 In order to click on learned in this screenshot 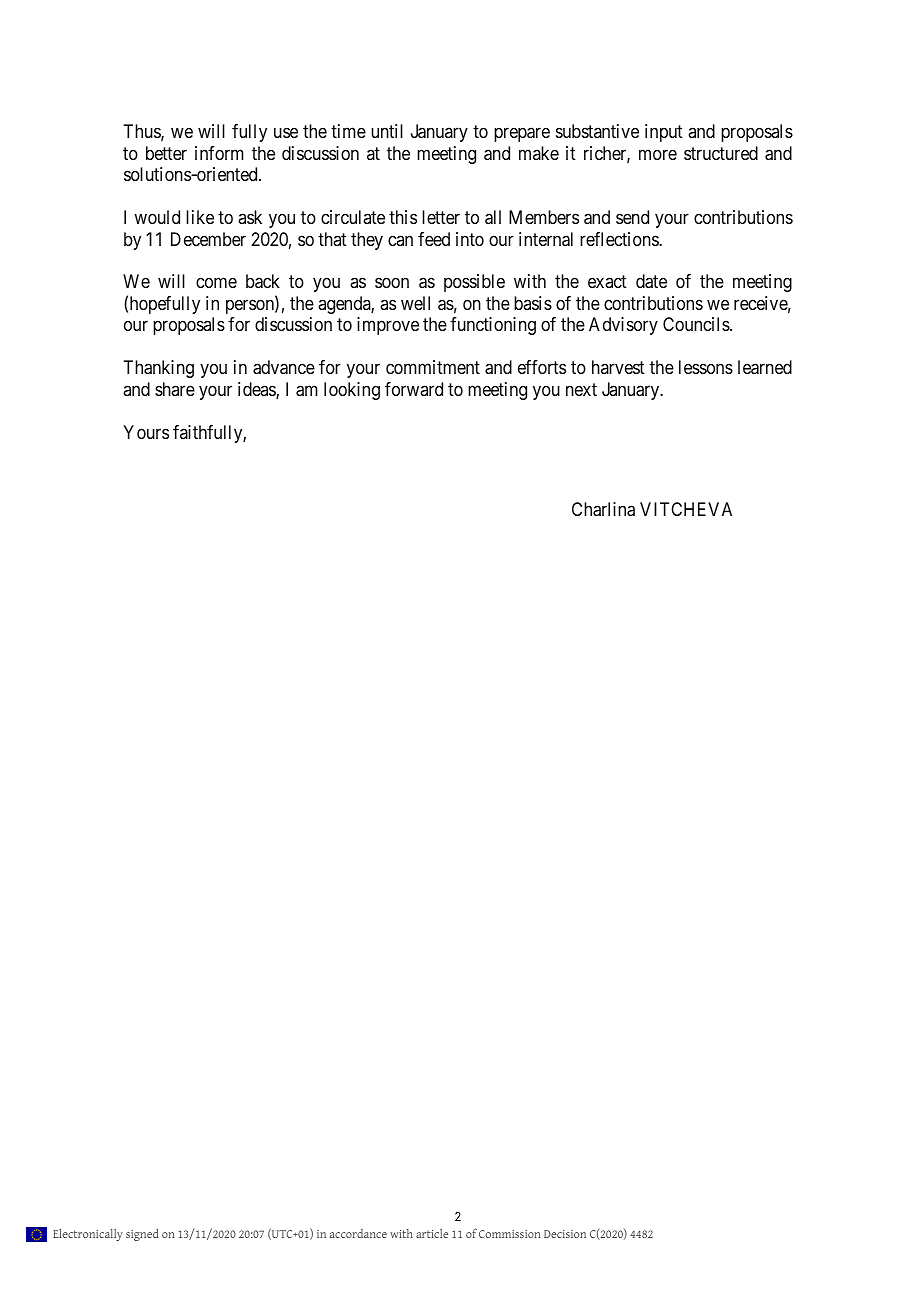, I will do `click(765, 367)`.
